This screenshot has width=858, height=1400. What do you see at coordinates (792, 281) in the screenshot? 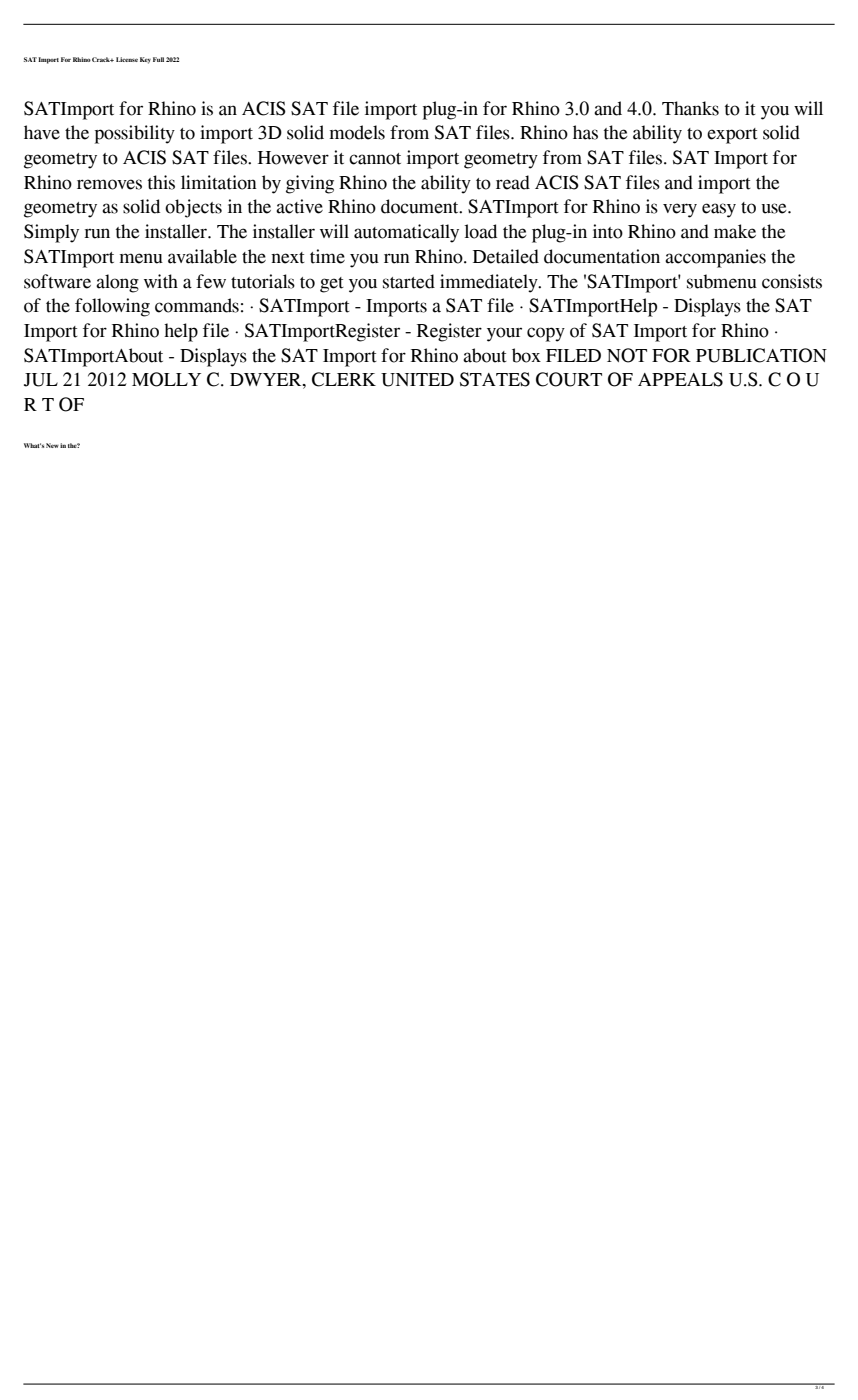
I see `consists` at bounding box center [792, 281].
